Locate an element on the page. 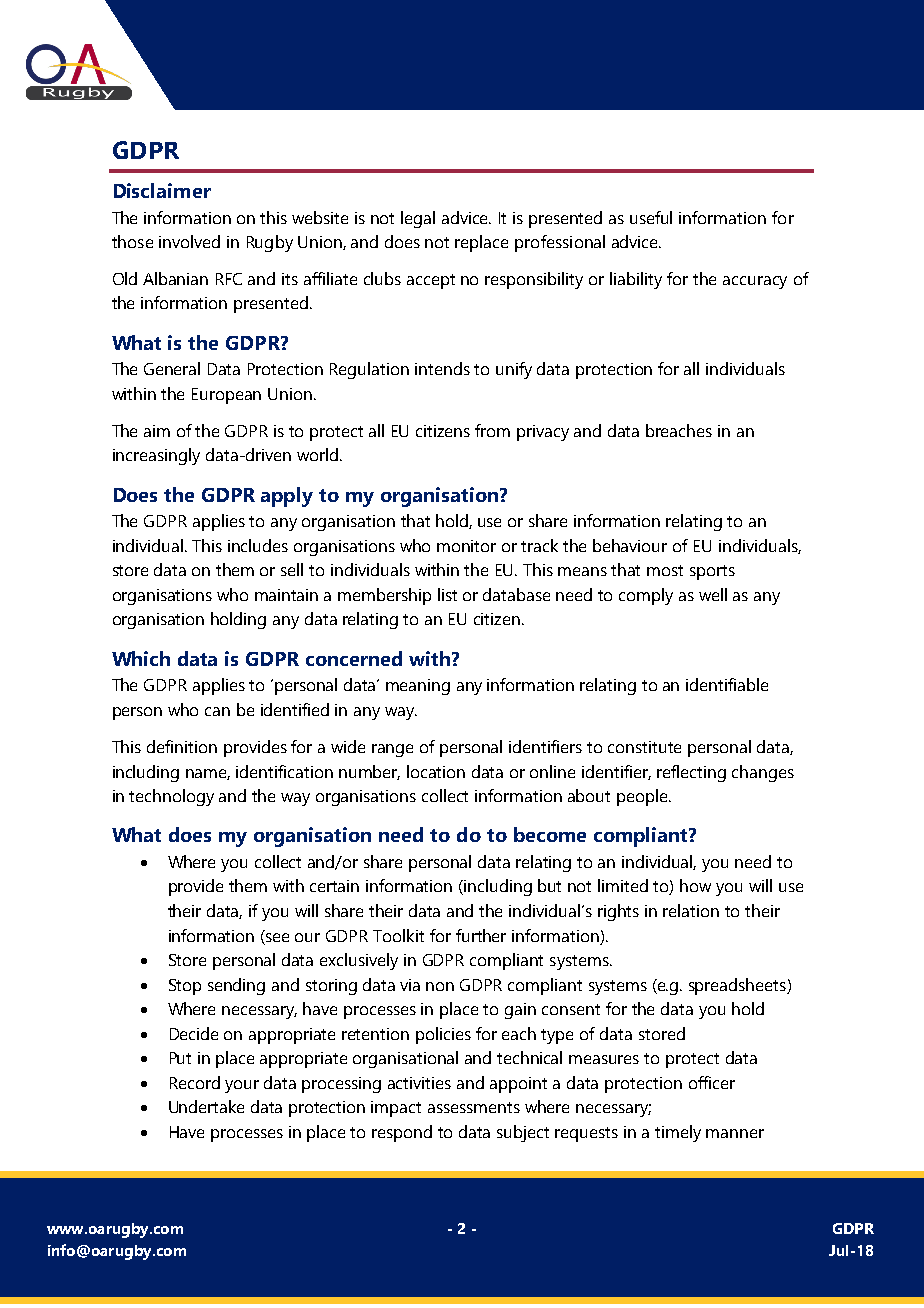 This document has height=1308, width=924. see is located at coordinates (276, 936).
